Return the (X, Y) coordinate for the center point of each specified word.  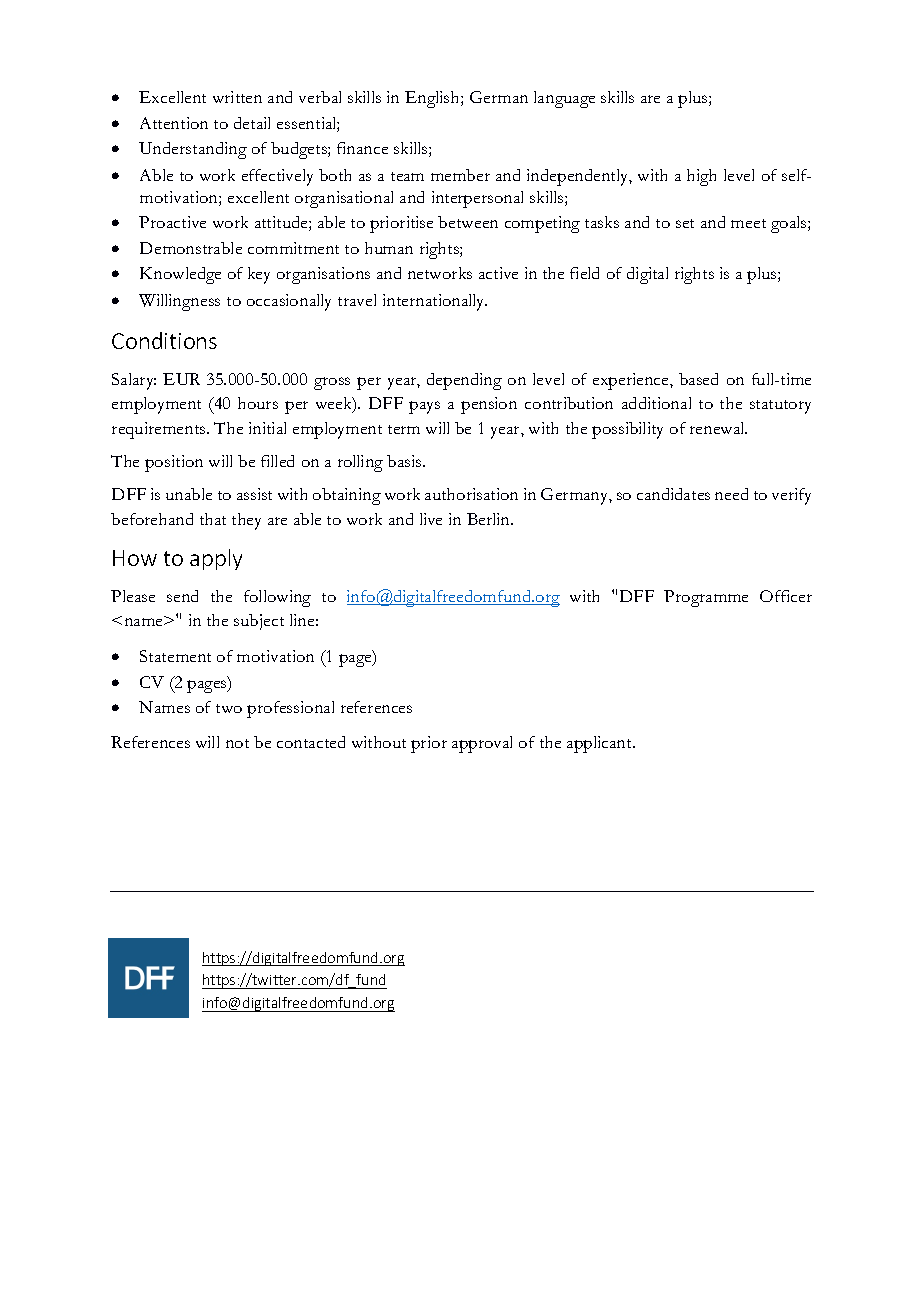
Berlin (489, 519)
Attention (174, 123)
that (213, 519)
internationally (435, 302)
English (433, 99)
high (701, 177)
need (731, 494)
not (237, 743)
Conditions (164, 340)
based (698, 379)
